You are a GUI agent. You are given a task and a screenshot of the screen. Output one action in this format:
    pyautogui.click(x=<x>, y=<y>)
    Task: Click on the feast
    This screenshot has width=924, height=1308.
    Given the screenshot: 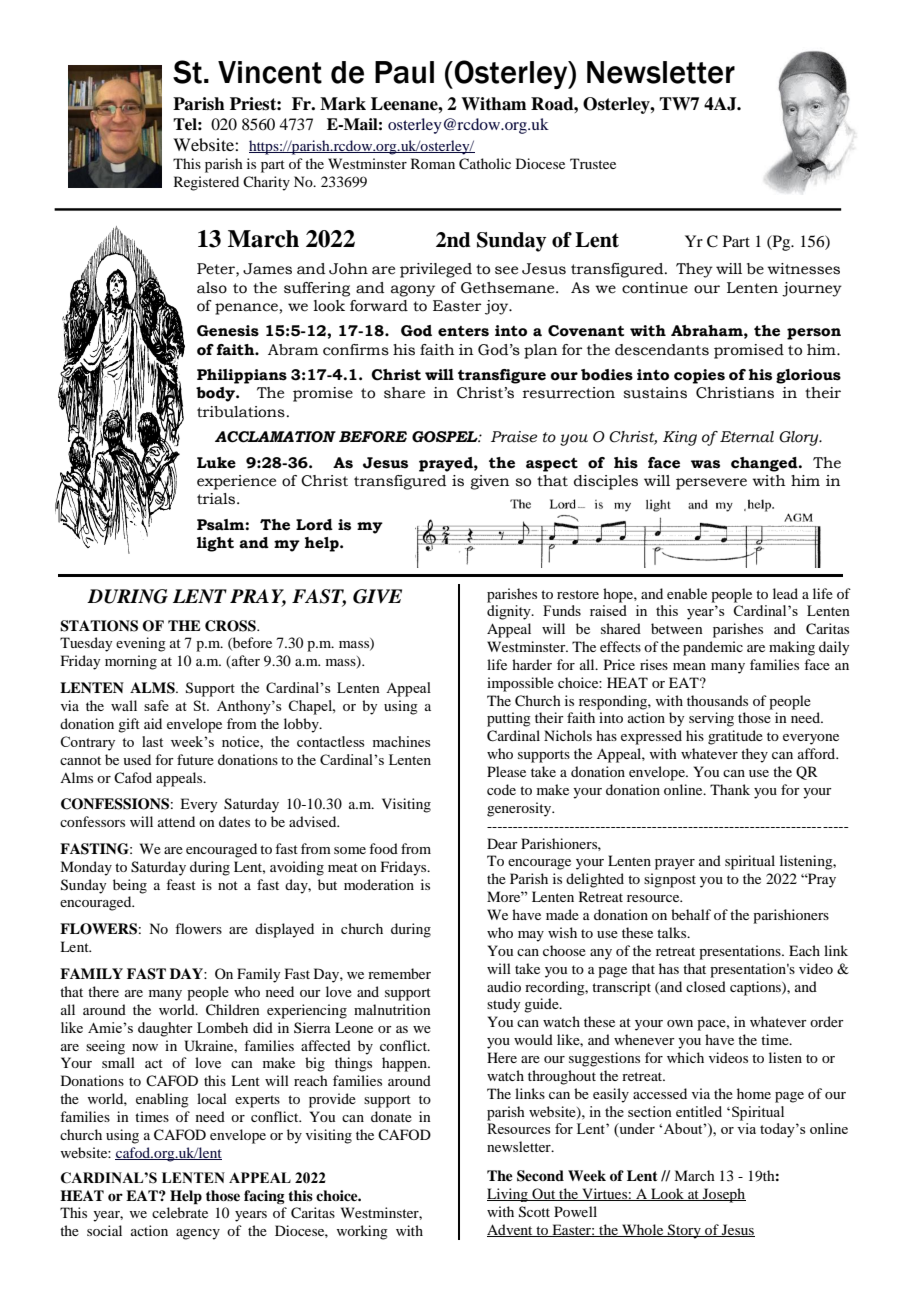 What is the action you would take?
    pyautogui.click(x=181, y=884)
